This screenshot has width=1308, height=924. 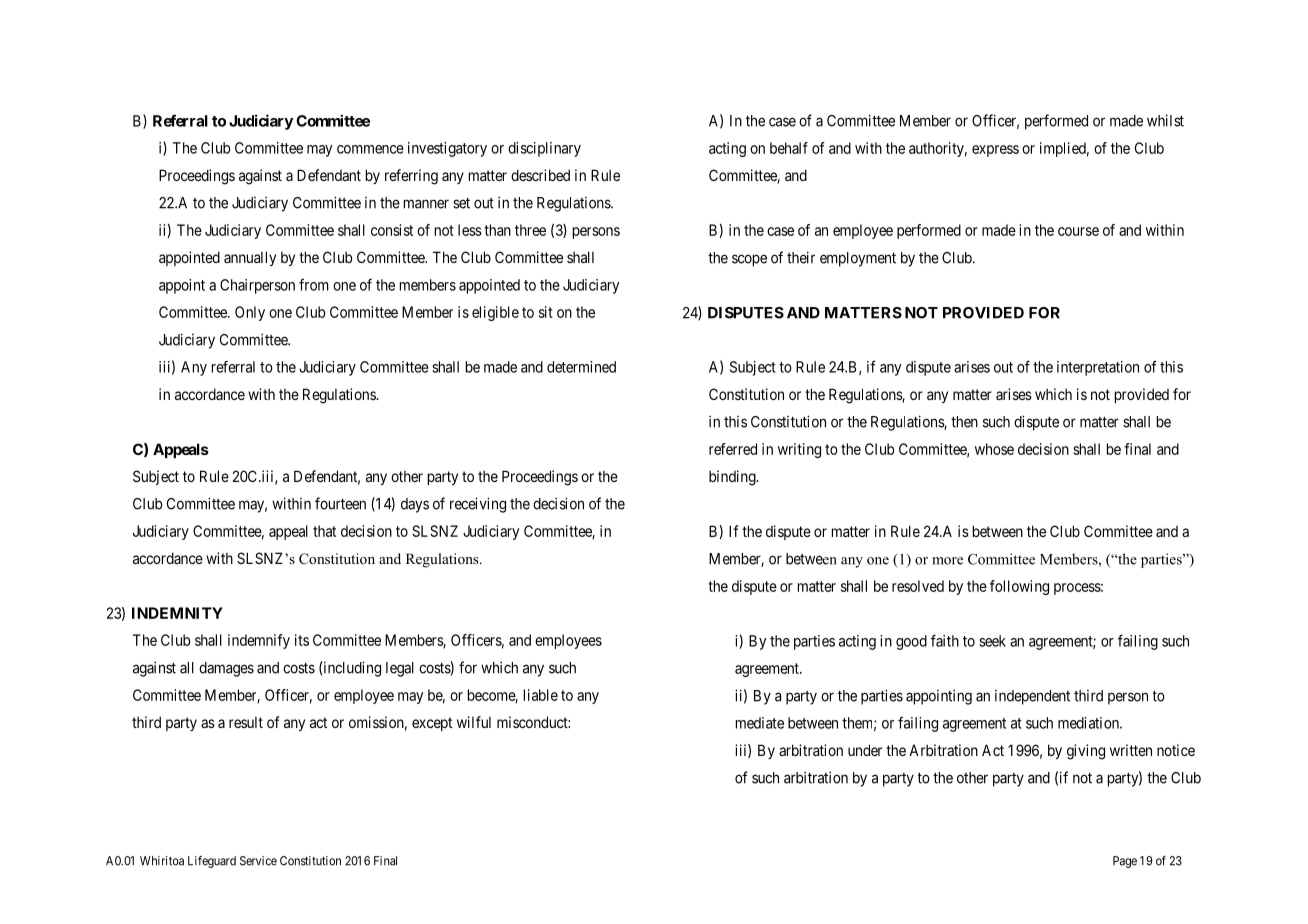 What do you see at coordinates (302, 640) in the screenshot?
I see `its` at bounding box center [302, 640].
